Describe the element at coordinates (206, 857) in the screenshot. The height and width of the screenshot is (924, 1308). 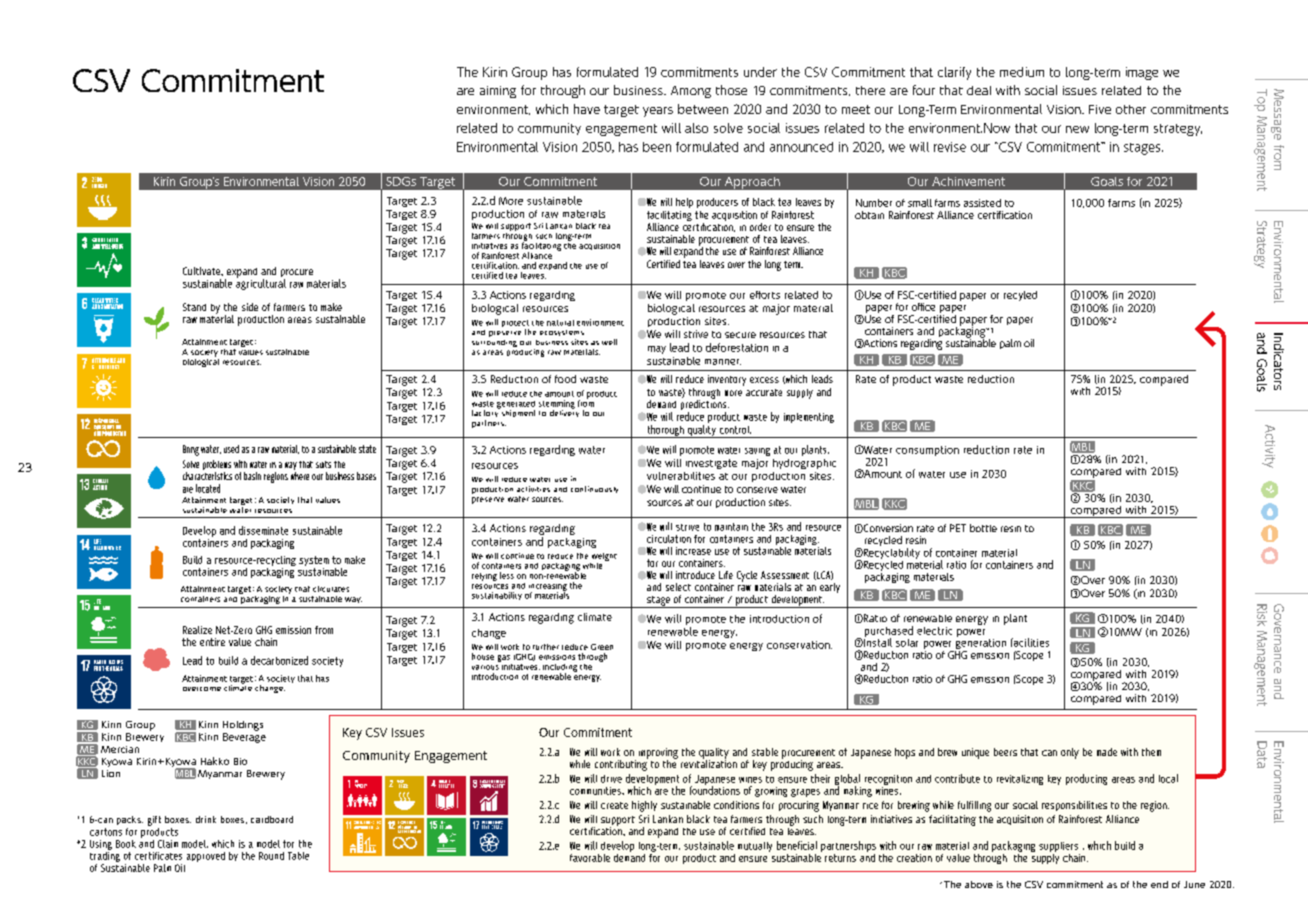
I see `approved` at that location.
